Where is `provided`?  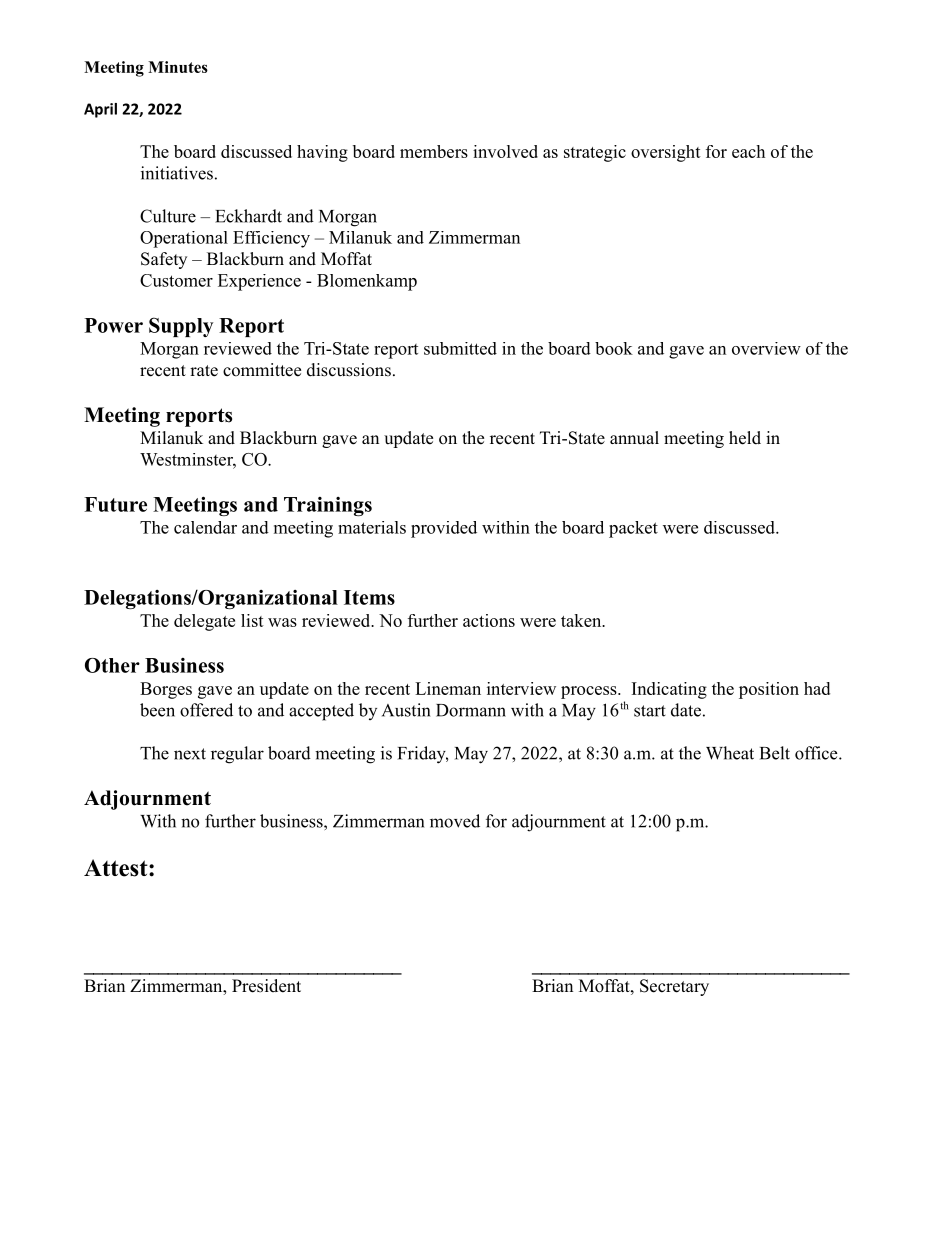
provided is located at coordinates (444, 529).
